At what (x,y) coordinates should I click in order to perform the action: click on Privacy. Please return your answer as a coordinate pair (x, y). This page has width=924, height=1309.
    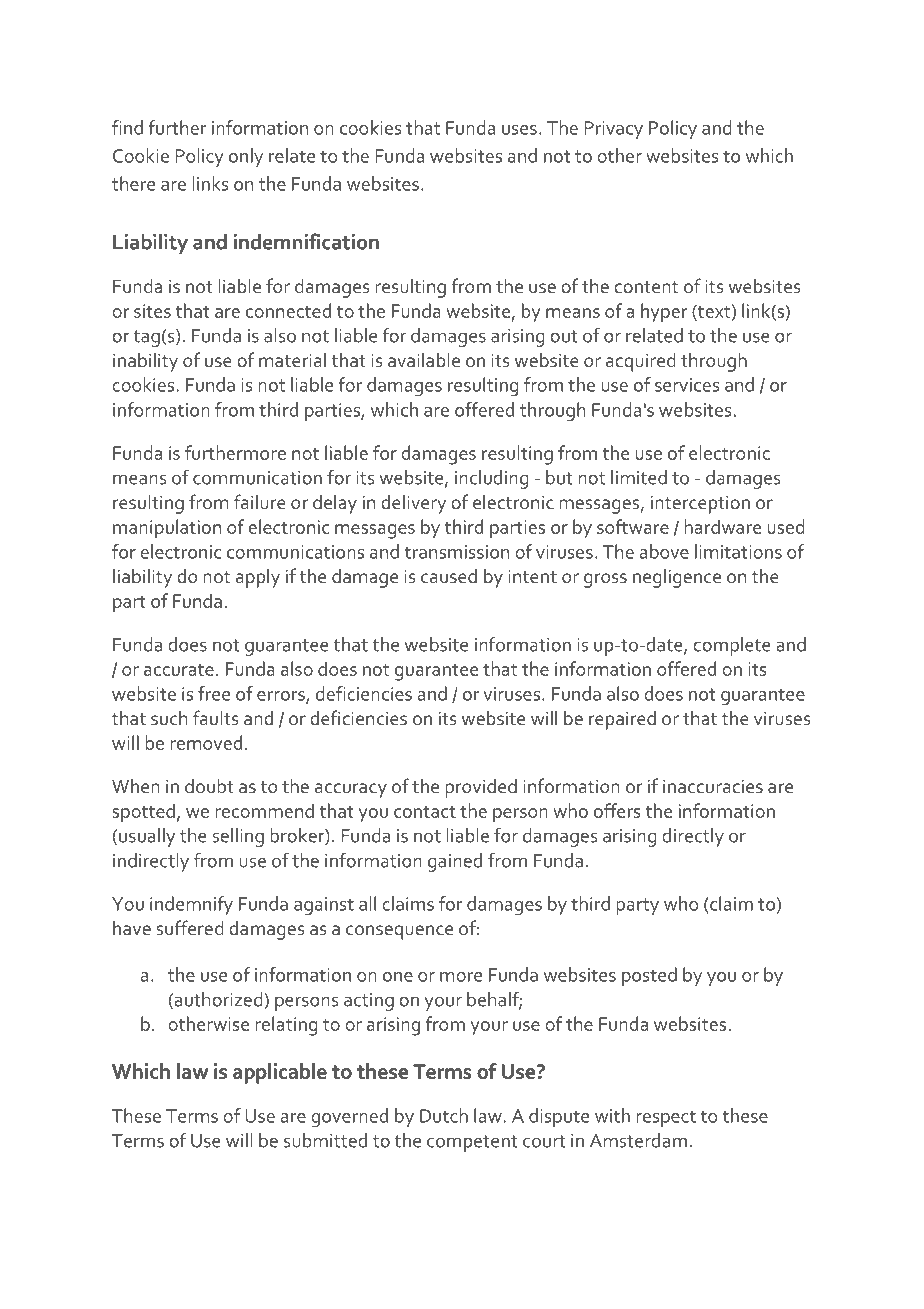
    Looking at the image, I should click on (613, 130).
